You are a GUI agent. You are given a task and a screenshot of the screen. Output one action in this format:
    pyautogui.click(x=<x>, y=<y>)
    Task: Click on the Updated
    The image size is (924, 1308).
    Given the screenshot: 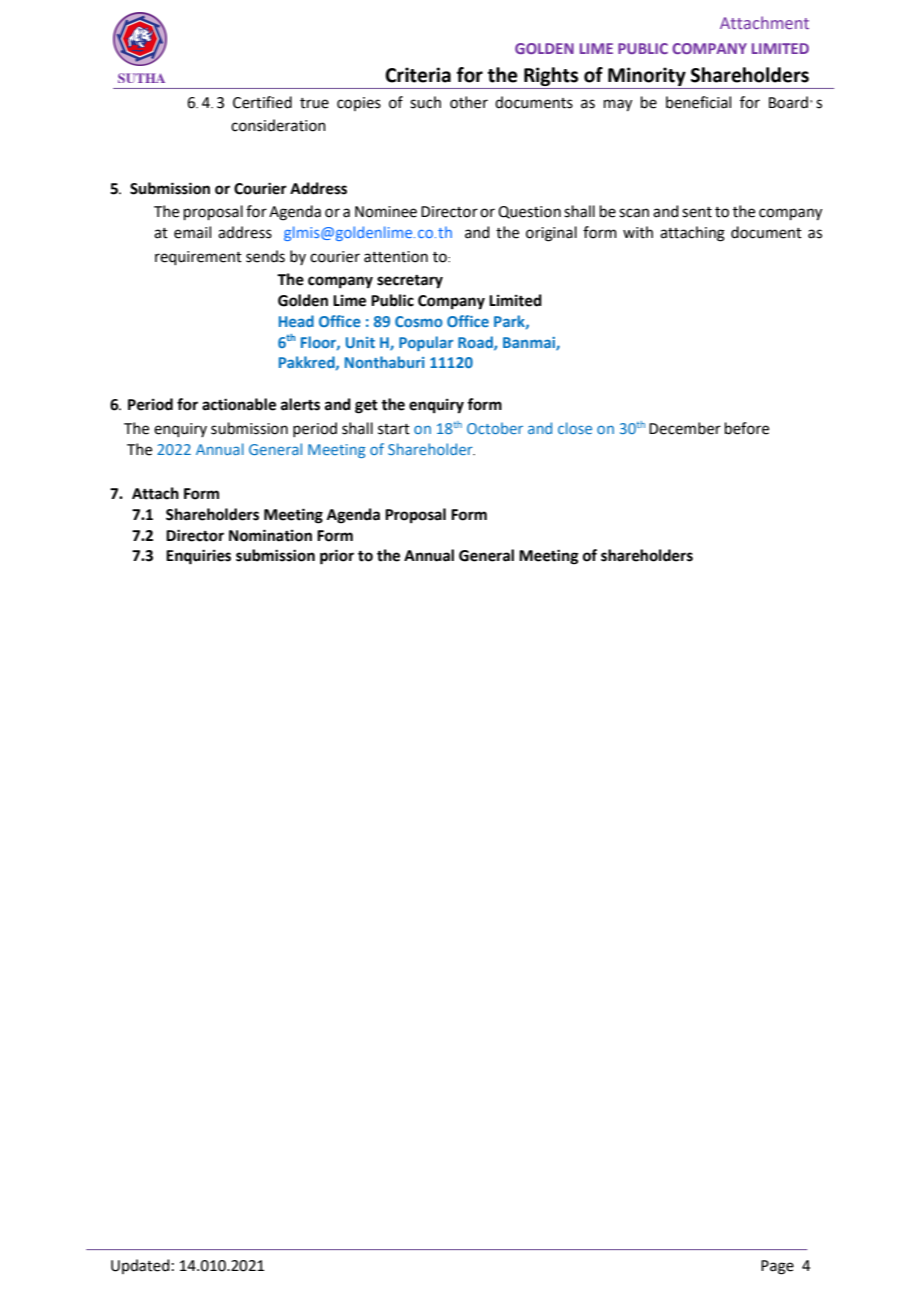 What is the action you would take?
    pyautogui.click(x=140, y=1266)
